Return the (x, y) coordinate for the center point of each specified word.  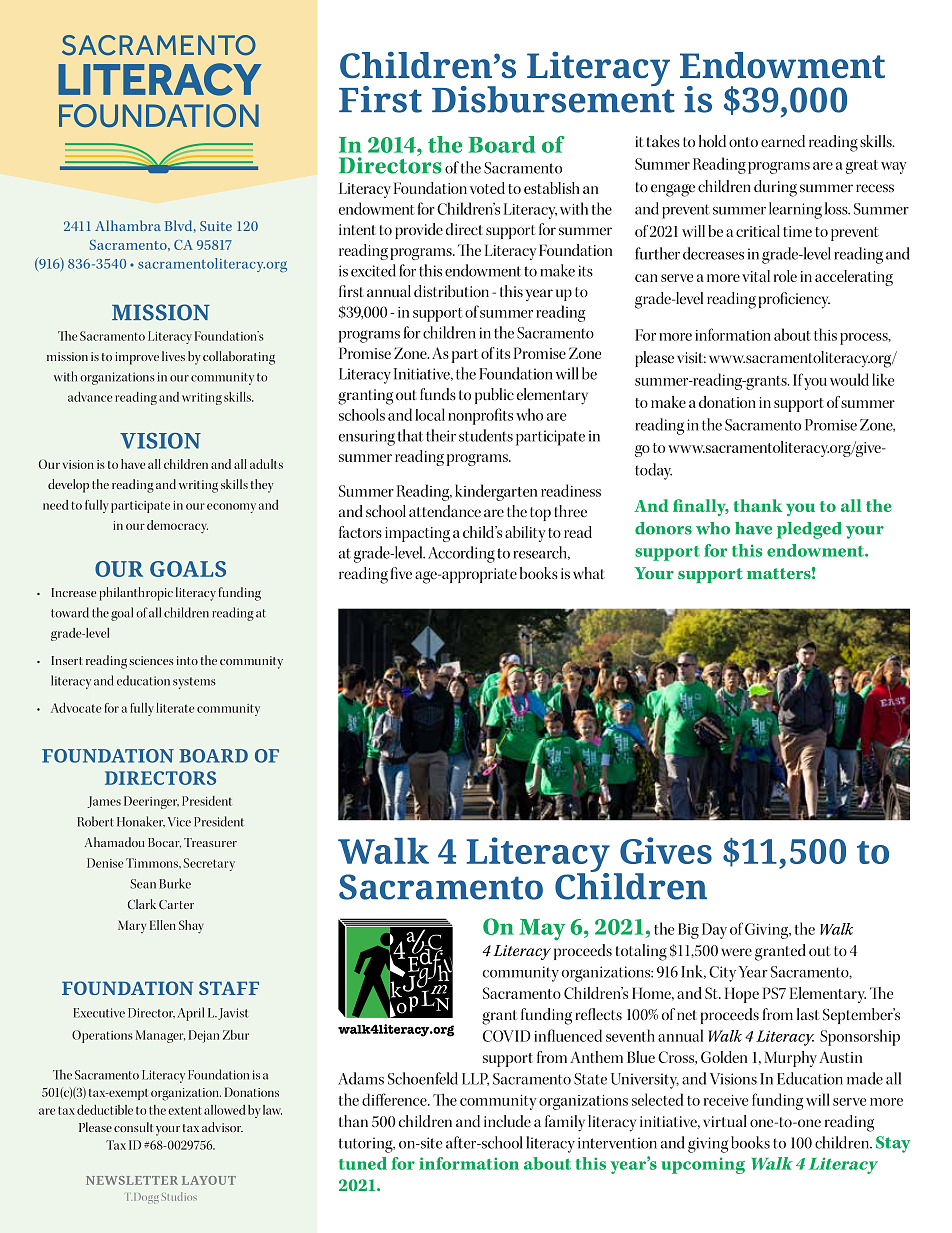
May (542, 930)
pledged (809, 530)
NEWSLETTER (132, 1180)
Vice (179, 822)
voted (487, 188)
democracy (177, 527)
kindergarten (496, 492)
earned (783, 141)
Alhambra (128, 225)
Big (688, 931)
